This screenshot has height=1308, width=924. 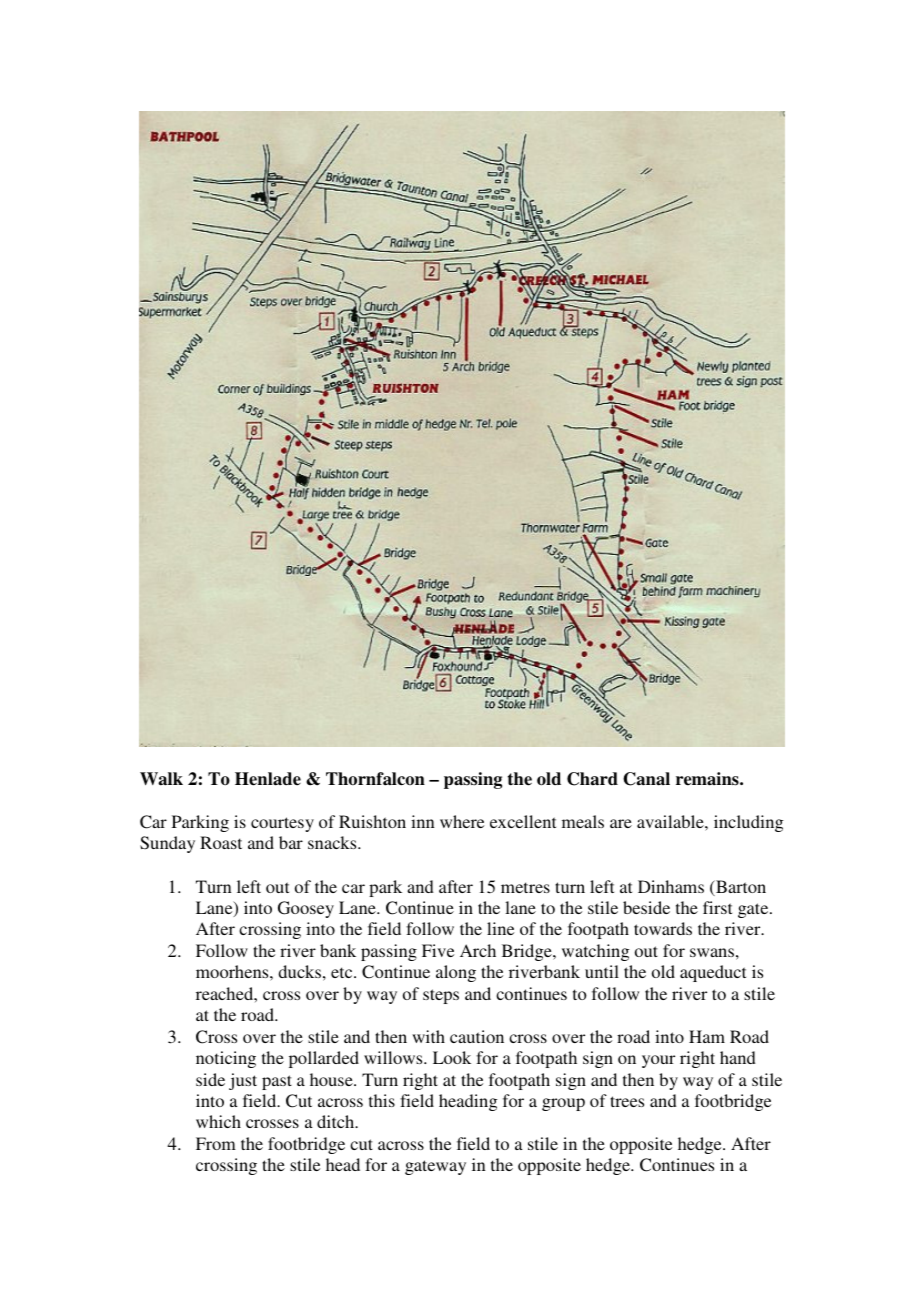 I want to click on noticing, so click(x=226, y=1059).
